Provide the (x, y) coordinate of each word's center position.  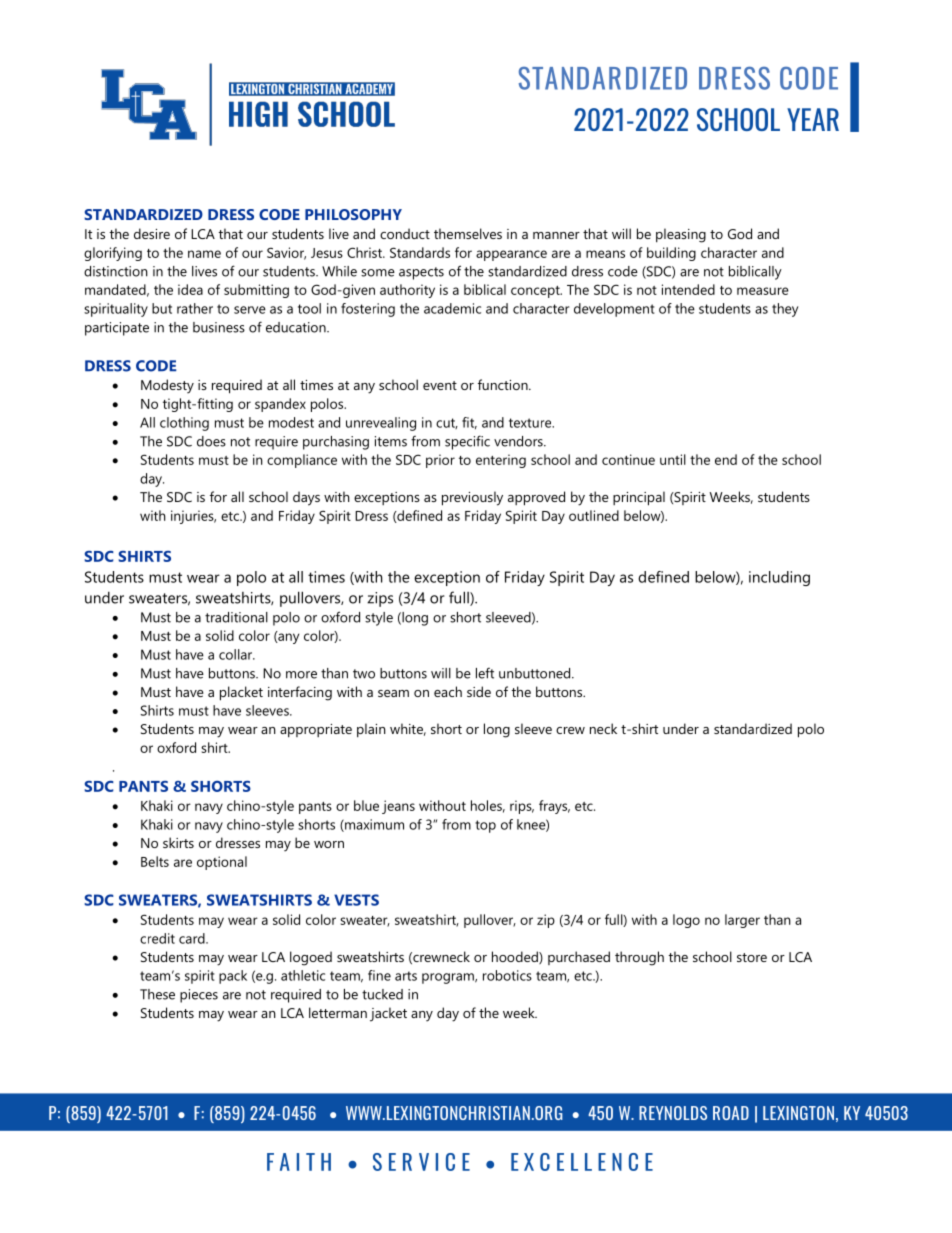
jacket (388, 1014)
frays (554, 807)
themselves (468, 233)
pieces (199, 996)
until (673, 459)
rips (522, 807)
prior (440, 461)
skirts (178, 842)
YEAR (813, 119)
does (211, 441)
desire (152, 233)
